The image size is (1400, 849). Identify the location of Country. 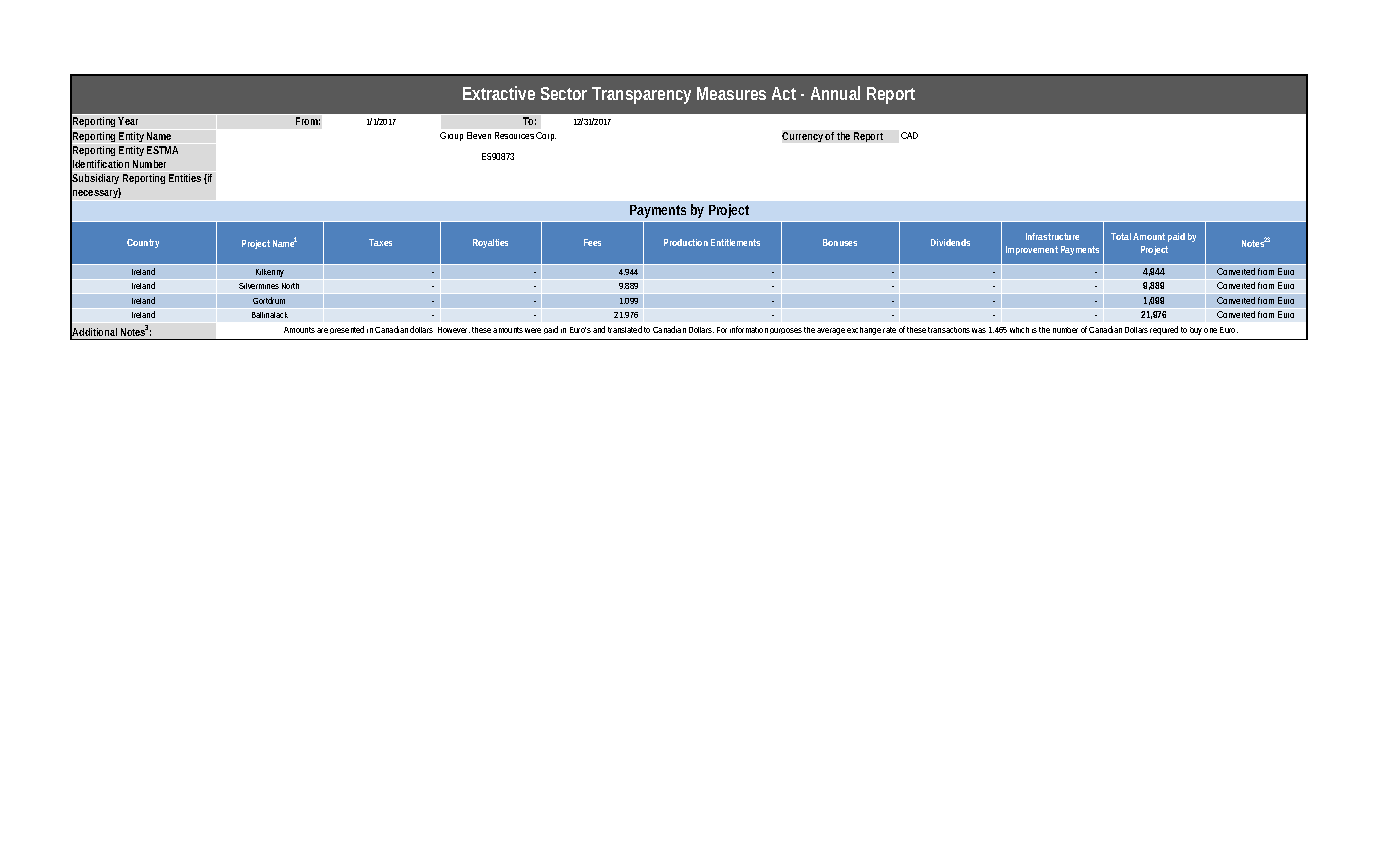
(143, 243).
